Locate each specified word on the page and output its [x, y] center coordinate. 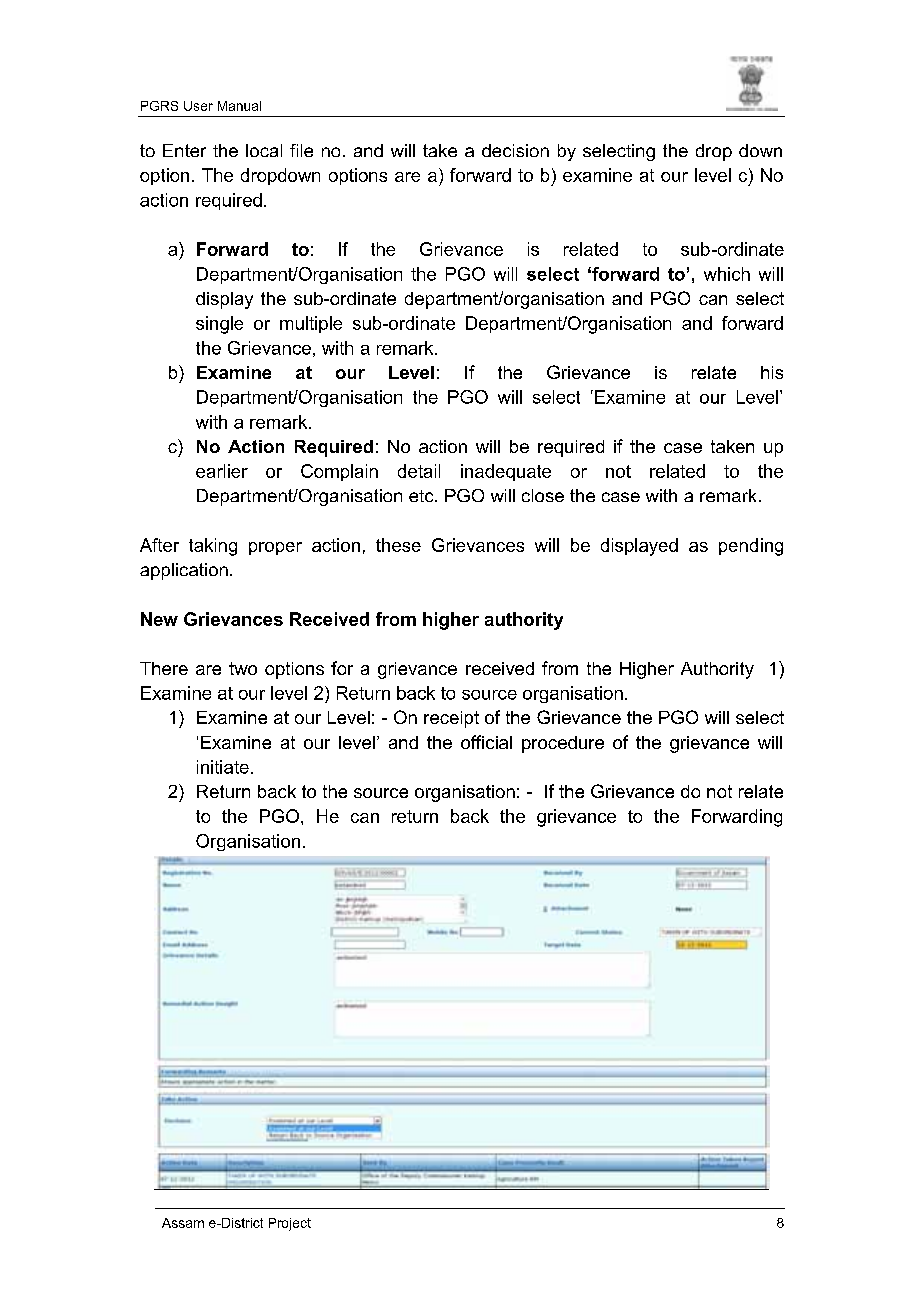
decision [515, 150]
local [264, 150]
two [243, 668]
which [727, 274]
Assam [183, 1223]
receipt [451, 719]
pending [751, 547]
